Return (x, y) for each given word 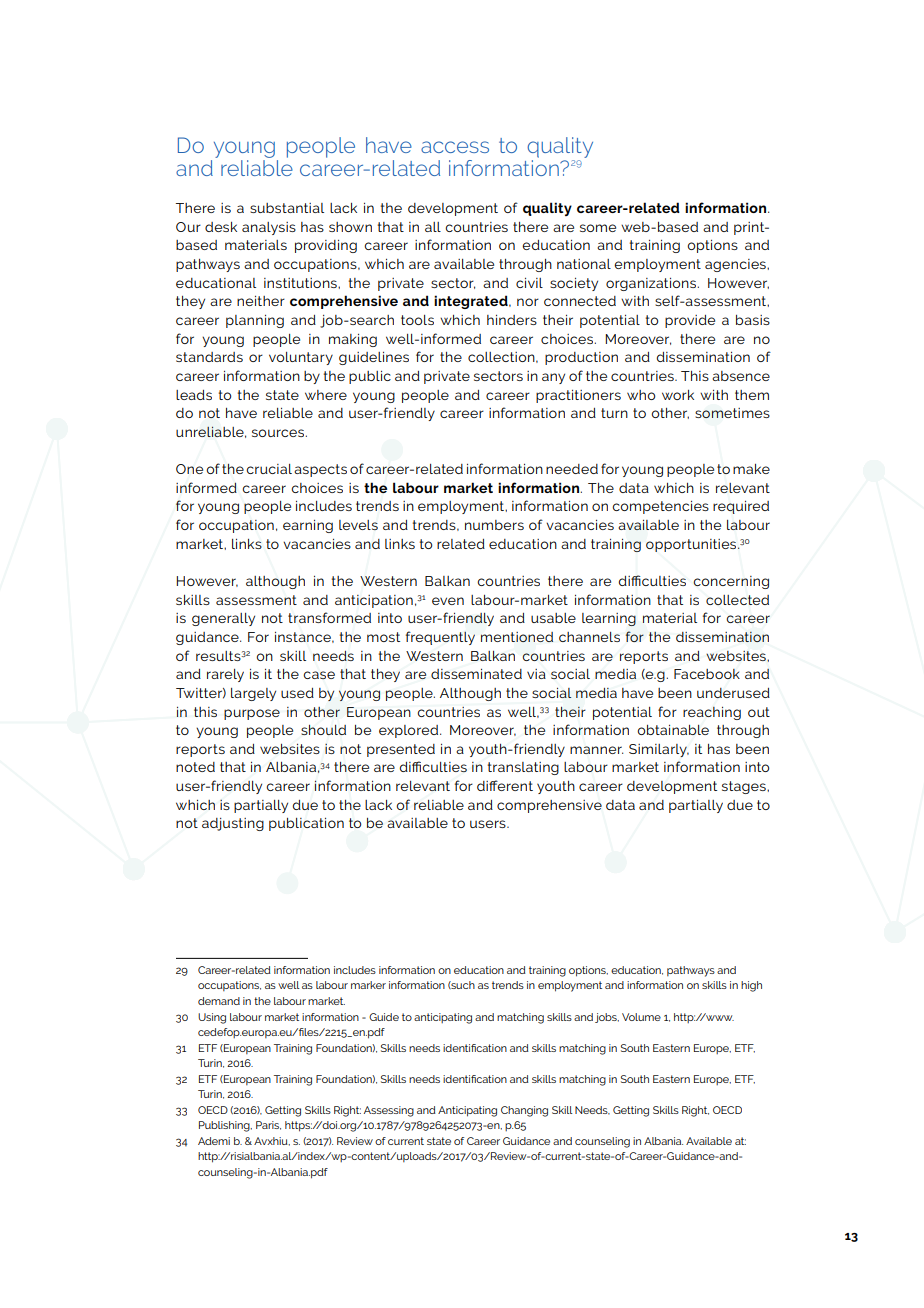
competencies (660, 507)
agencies (736, 265)
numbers (494, 525)
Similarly (659, 750)
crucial (269, 469)
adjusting (233, 824)
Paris (268, 1125)
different (505, 785)
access (455, 147)
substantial (287, 208)
